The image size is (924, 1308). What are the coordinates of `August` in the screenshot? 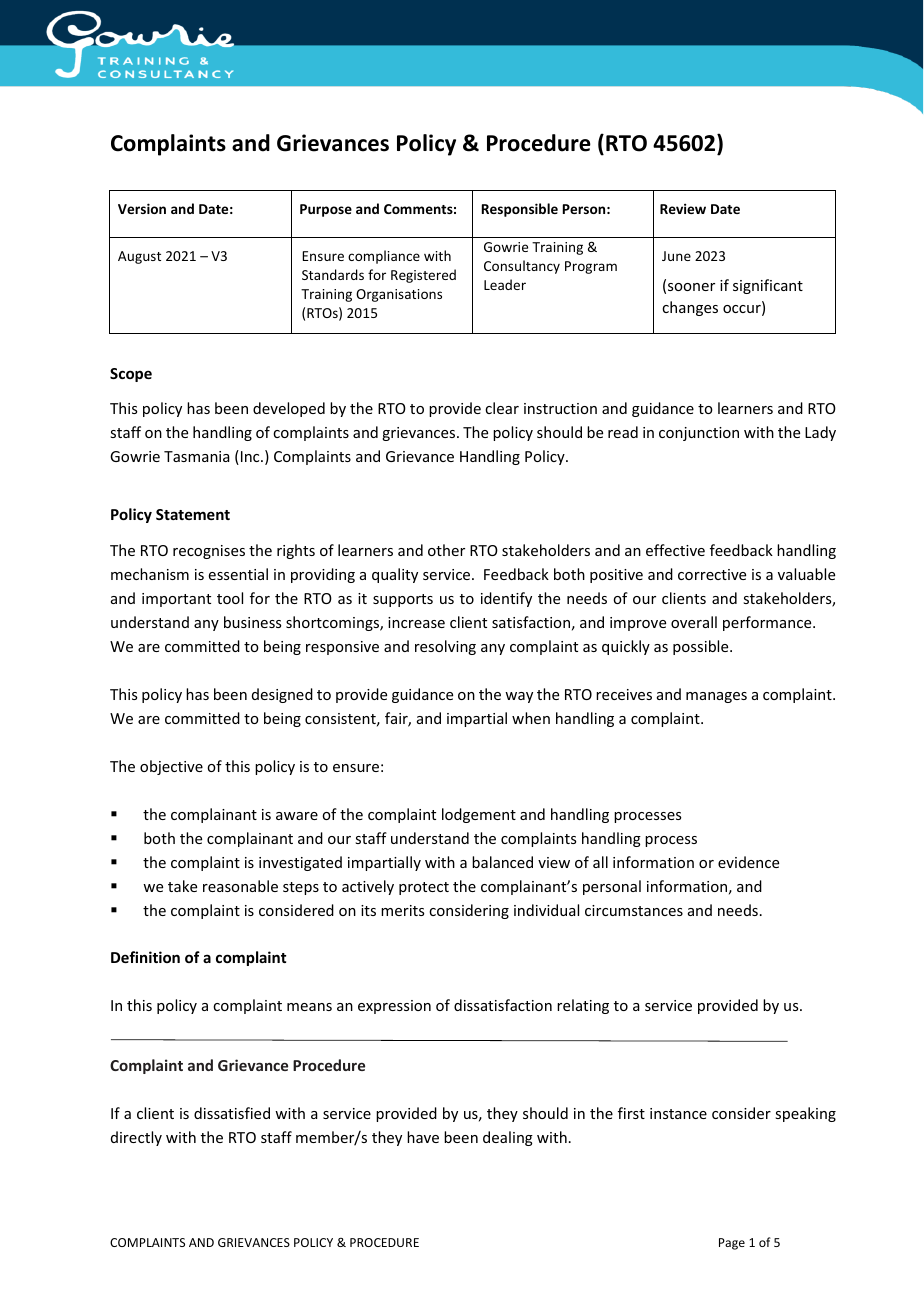 It's located at (139, 257).
